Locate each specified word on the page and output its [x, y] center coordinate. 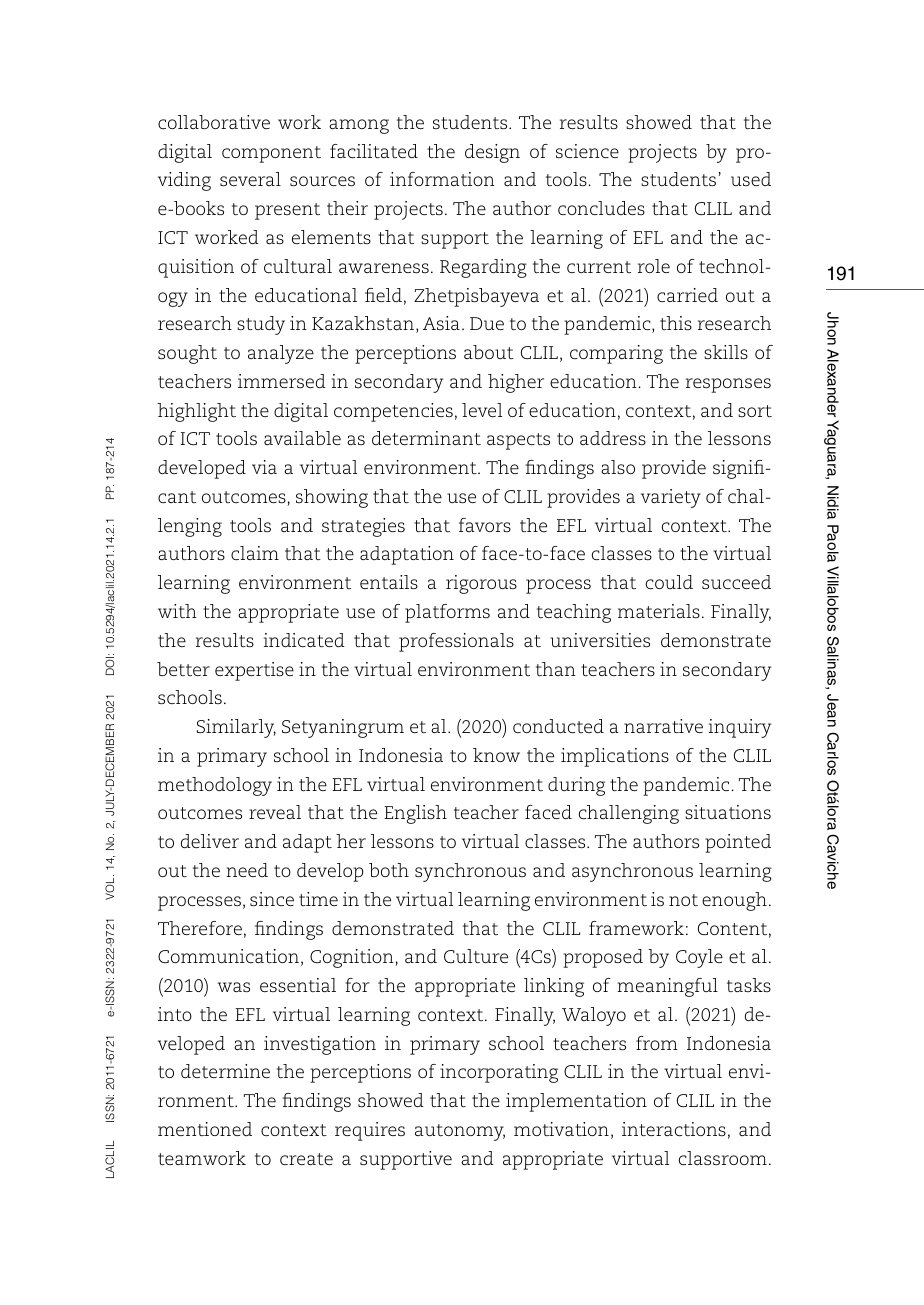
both [389, 870]
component [271, 154]
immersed [282, 381]
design [492, 153]
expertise [254, 671]
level [482, 410]
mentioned [205, 1129]
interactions [674, 1129]
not [683, 900]
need [247, 870]
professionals [456, 642]
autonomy [460, 1132]
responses [728, 385]
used [751, 179]
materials [659, 611]
